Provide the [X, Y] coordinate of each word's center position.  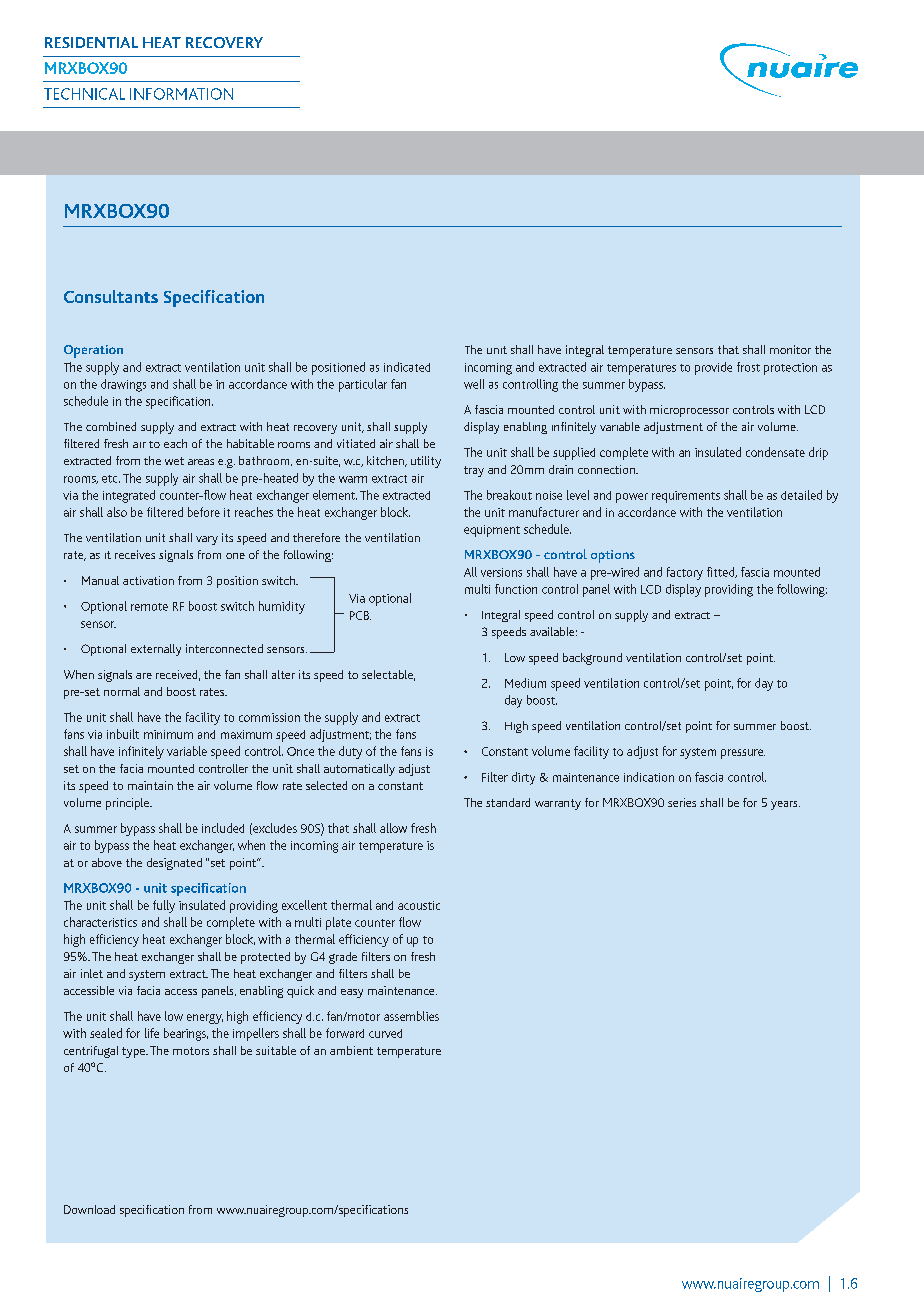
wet [174, 461]
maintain [150, 785]
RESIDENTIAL [91, 42]
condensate [775, 452]
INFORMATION [181, 94]
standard [508, 802]
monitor [790, 349]
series [682, 802]
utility [426, 462]
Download [89, 1209]
